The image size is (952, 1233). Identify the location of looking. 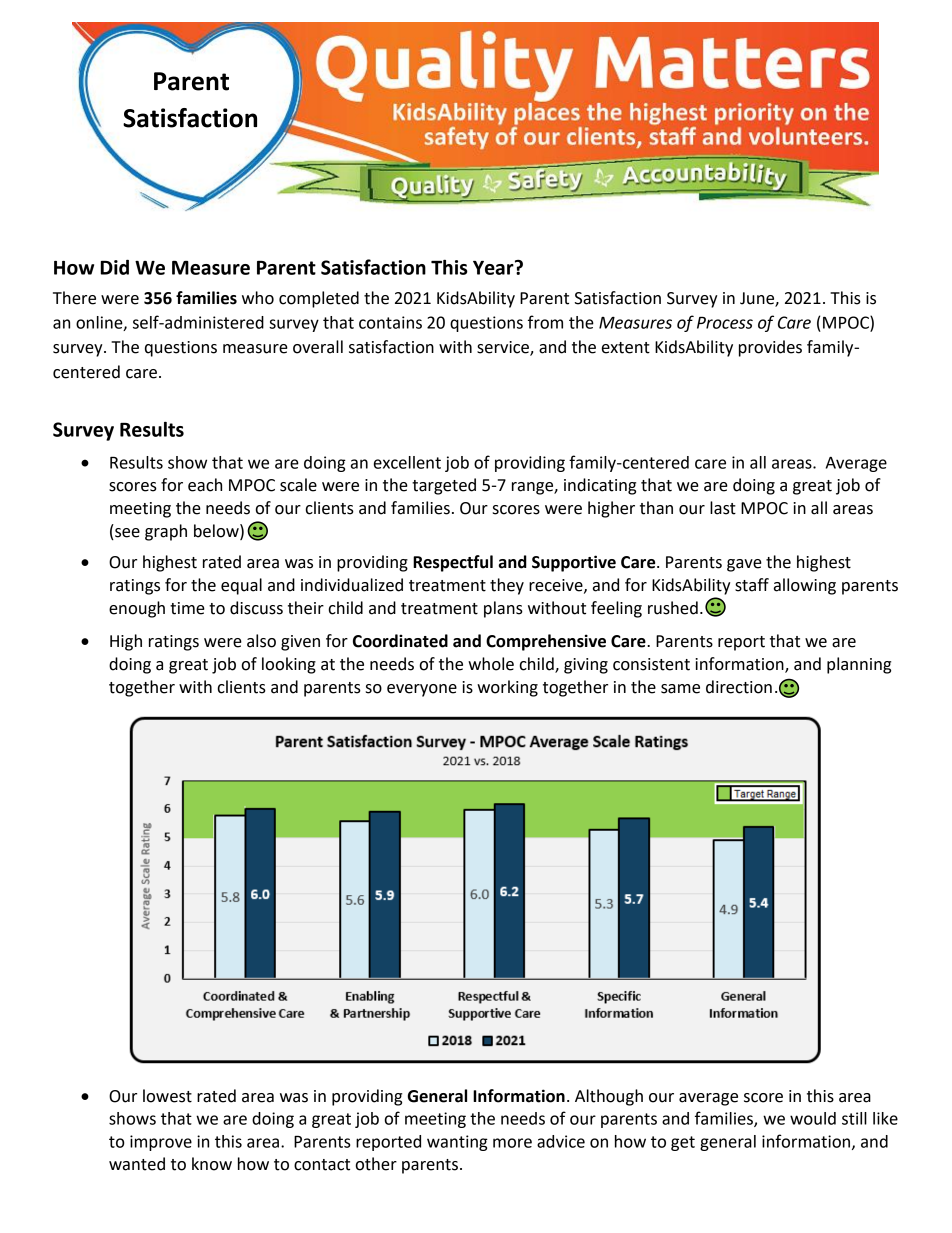
(289, 665).
